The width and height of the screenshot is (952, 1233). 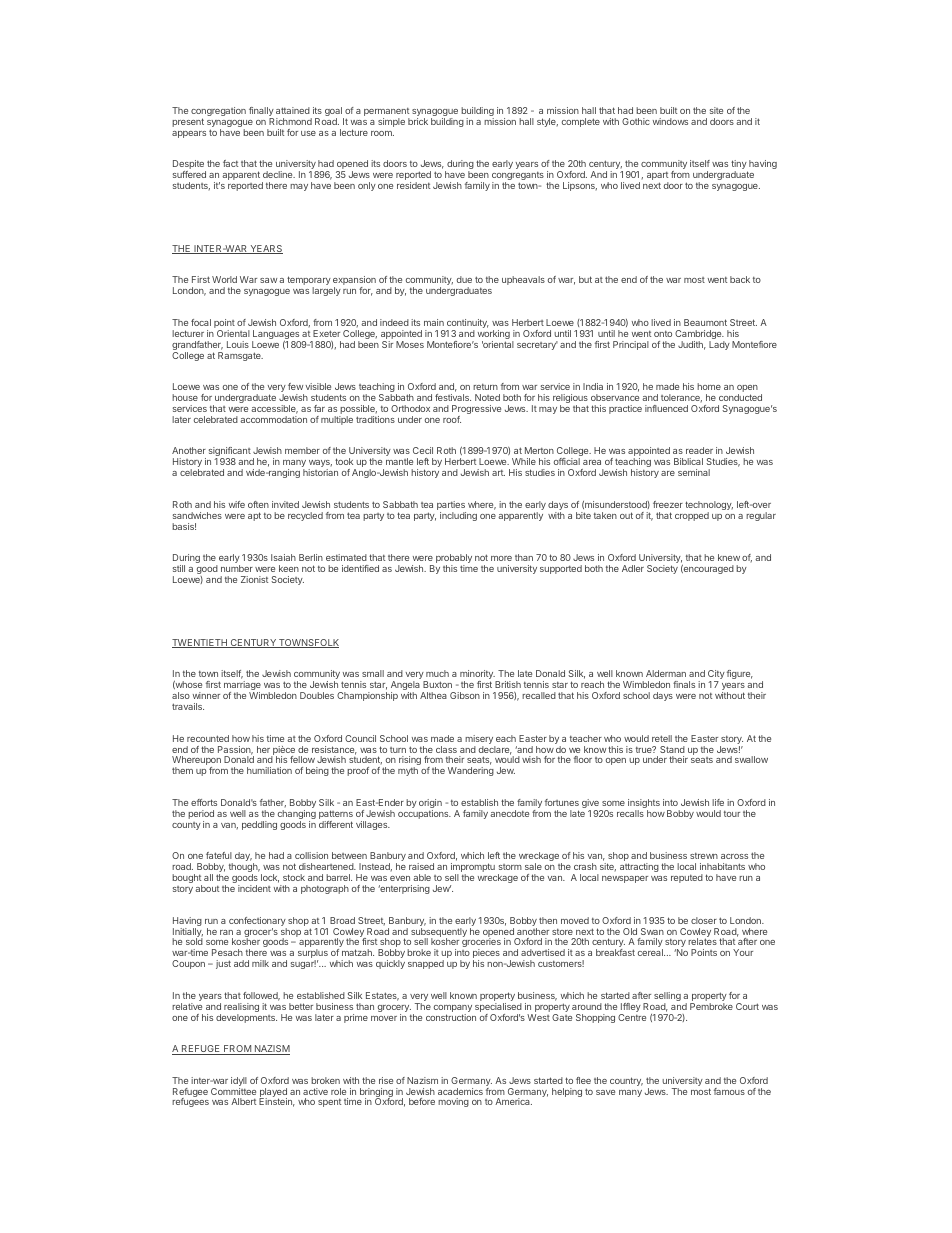 I want to click on academics, so click(x=460, y=1091).
